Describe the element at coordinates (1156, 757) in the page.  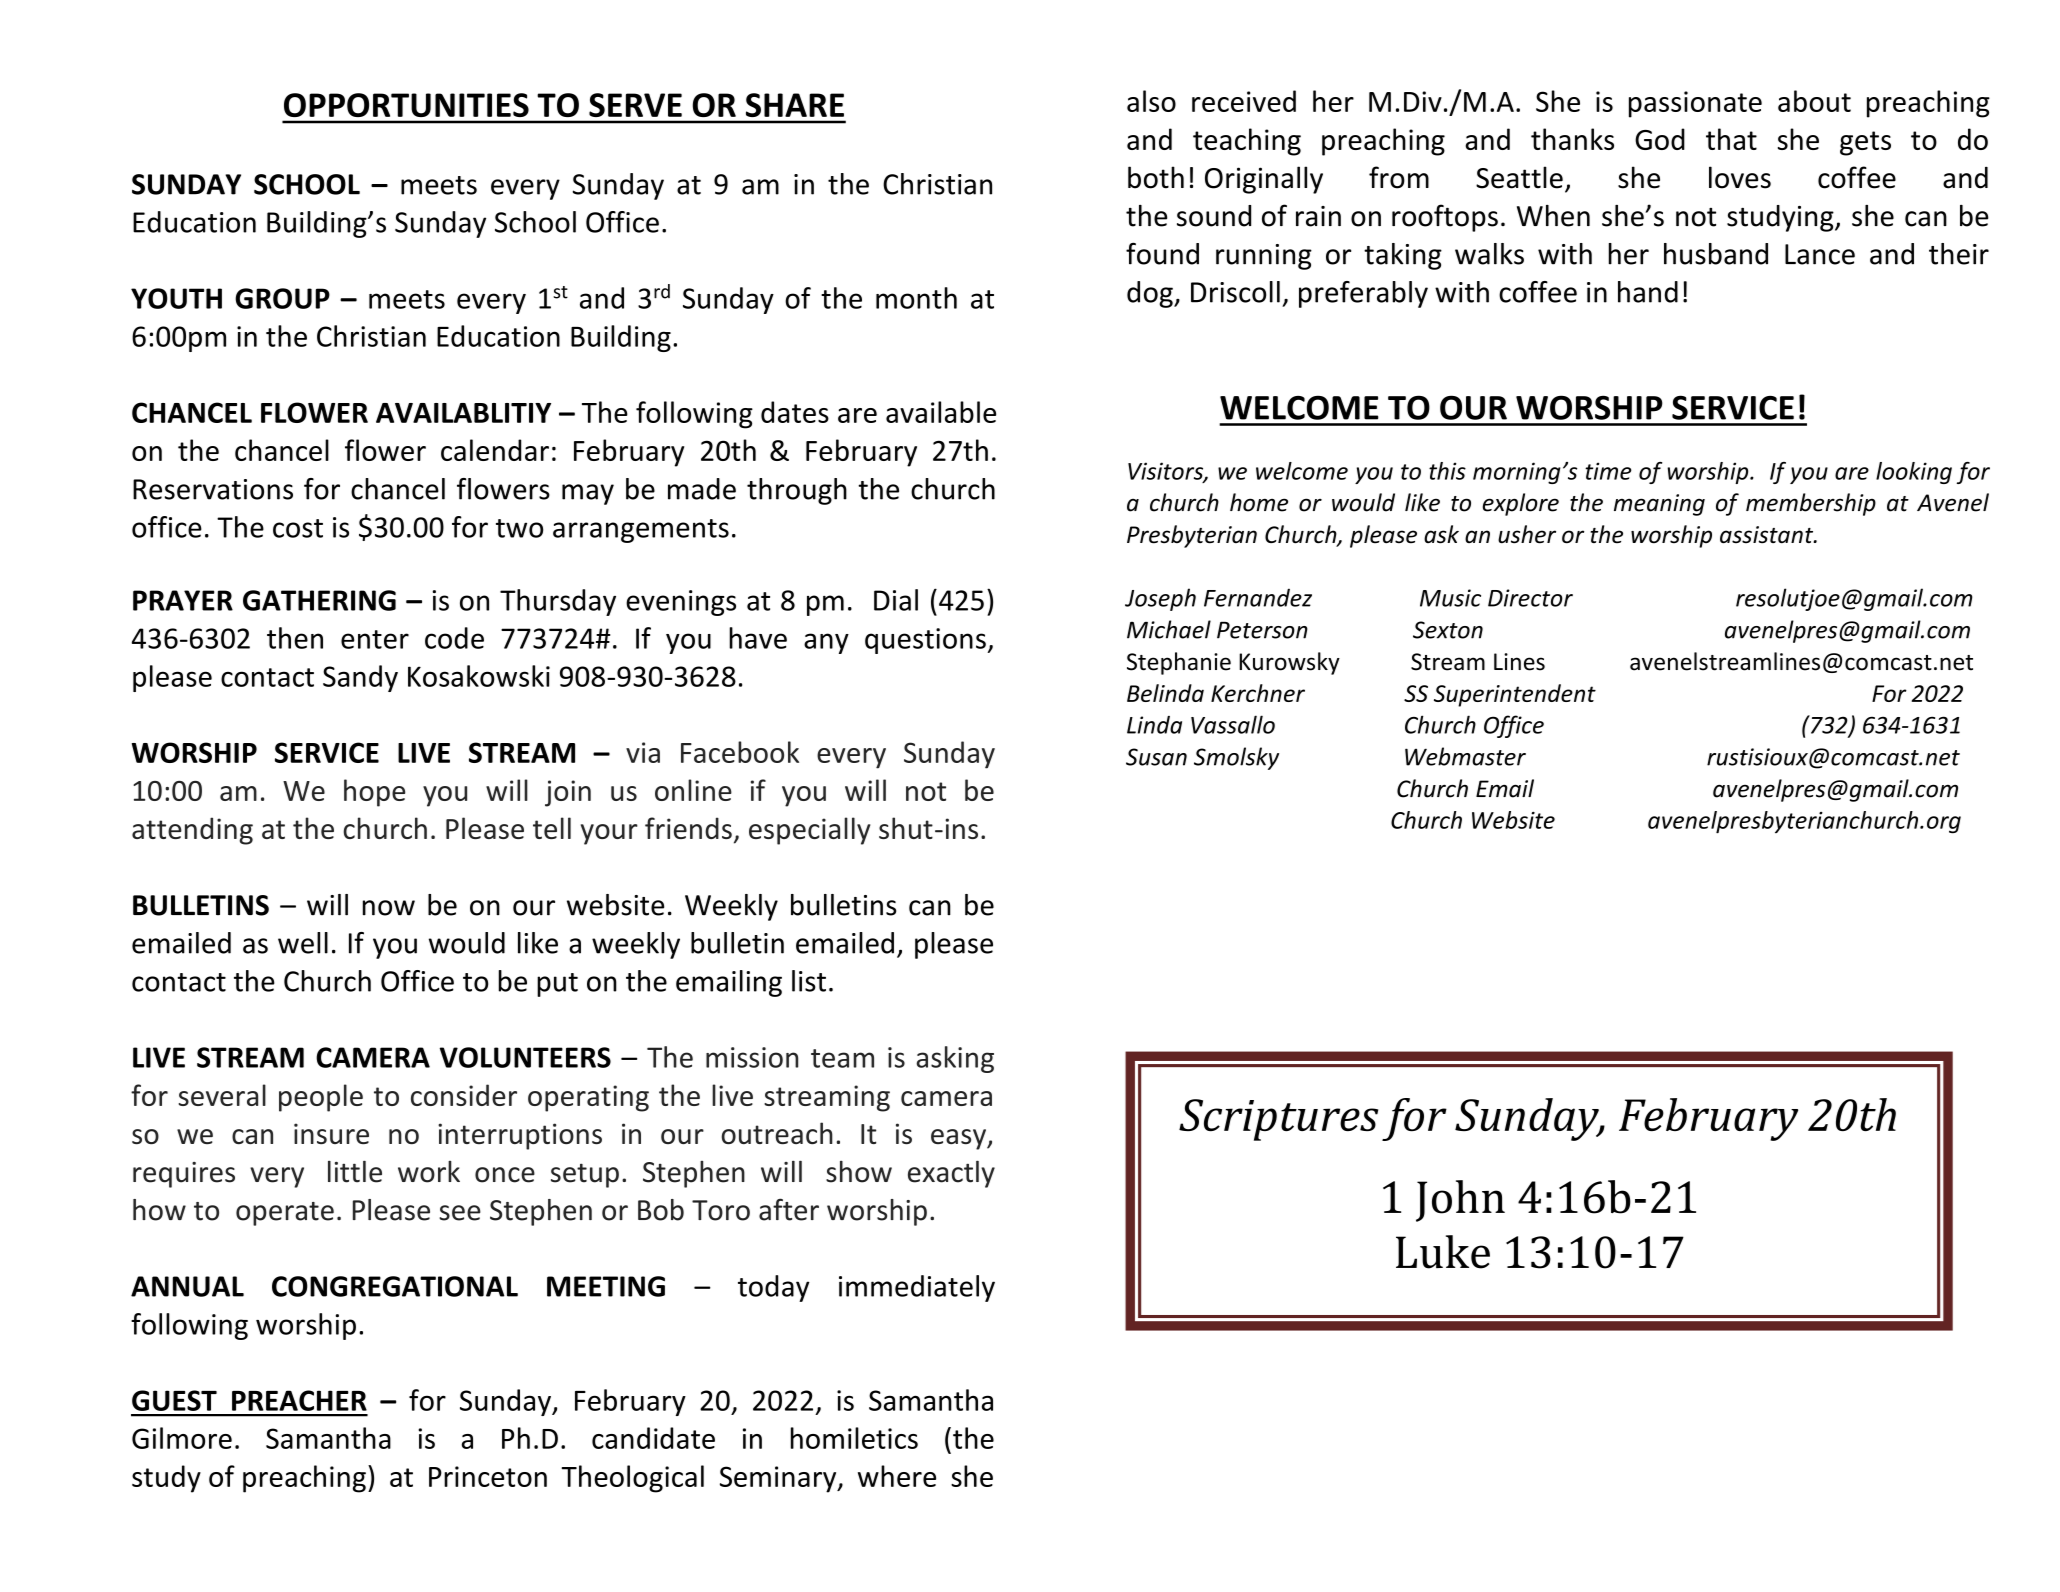
I see `Susan` at that location.
